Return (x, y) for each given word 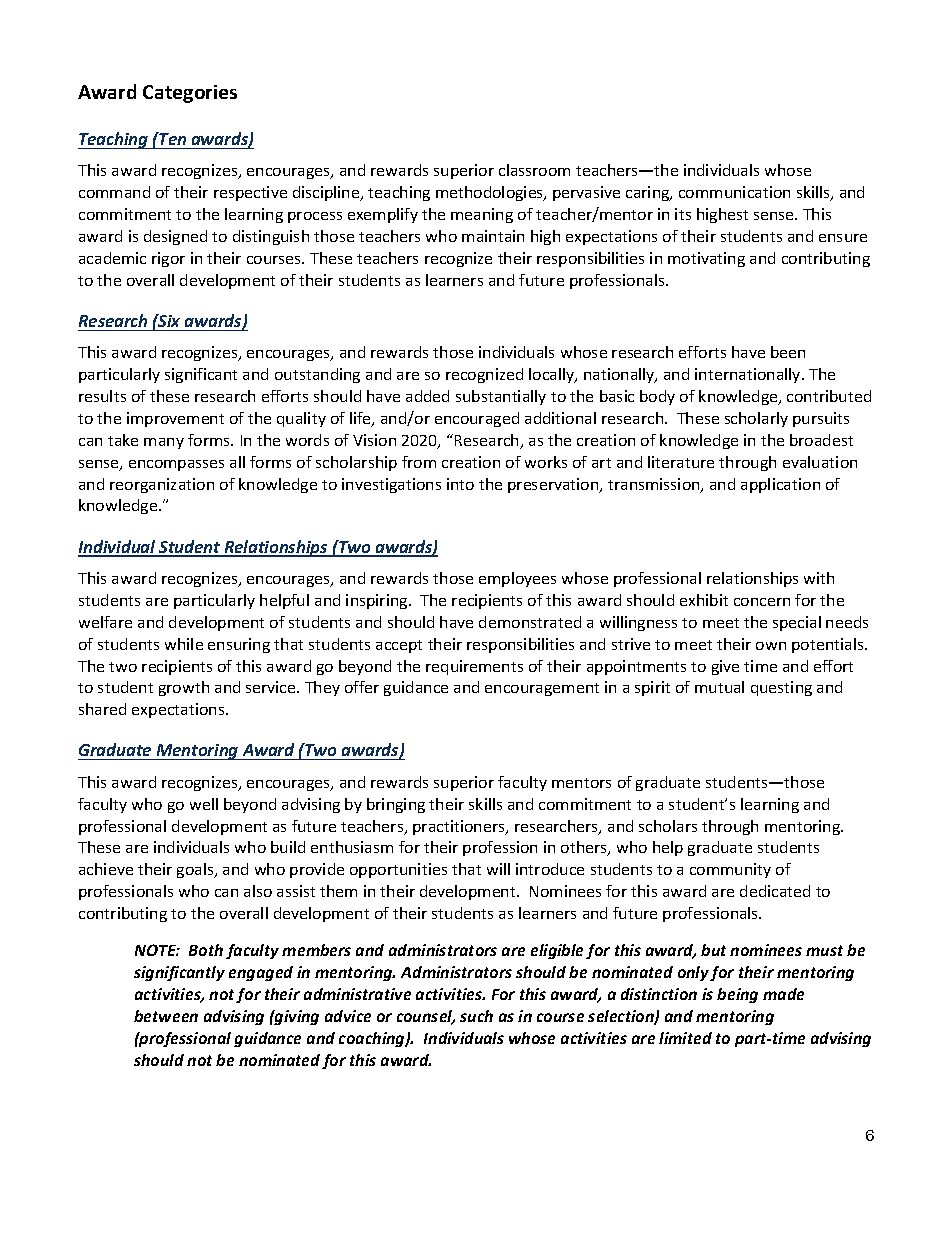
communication (734, 192)
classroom (534, 170)
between (166, 1016)
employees (517, 579)
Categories (190, 94)
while (184, 644)
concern (762, 602)
